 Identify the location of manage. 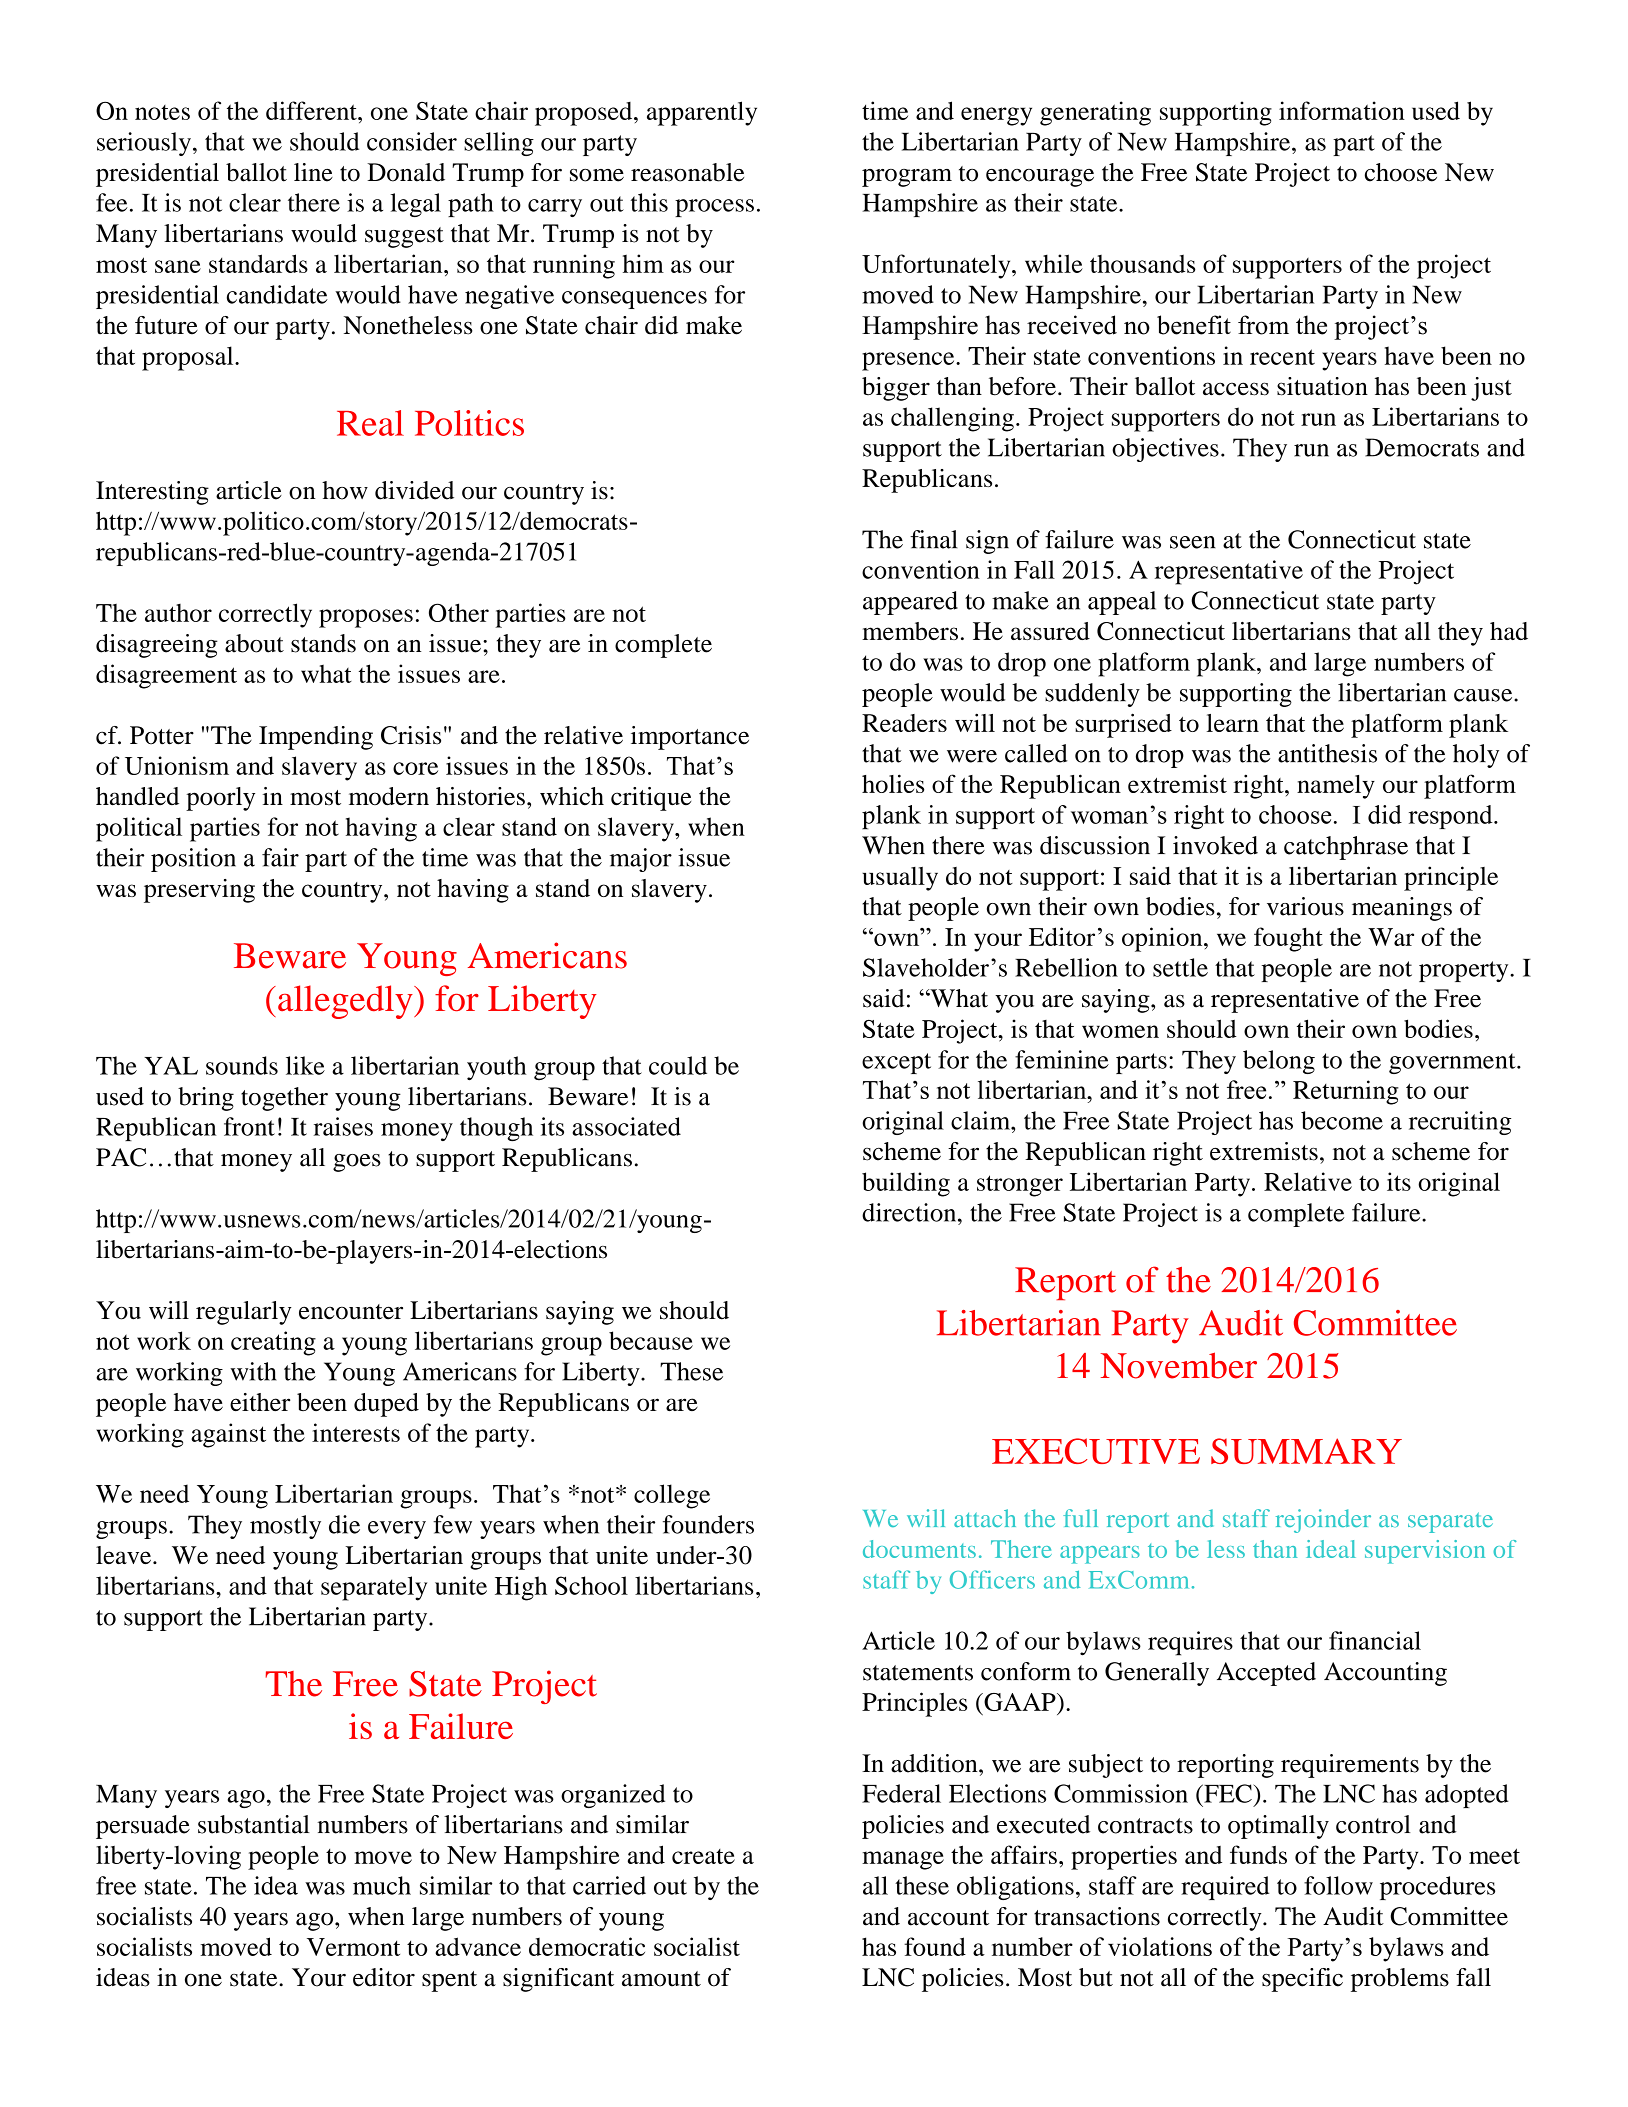
(903, 1860).
